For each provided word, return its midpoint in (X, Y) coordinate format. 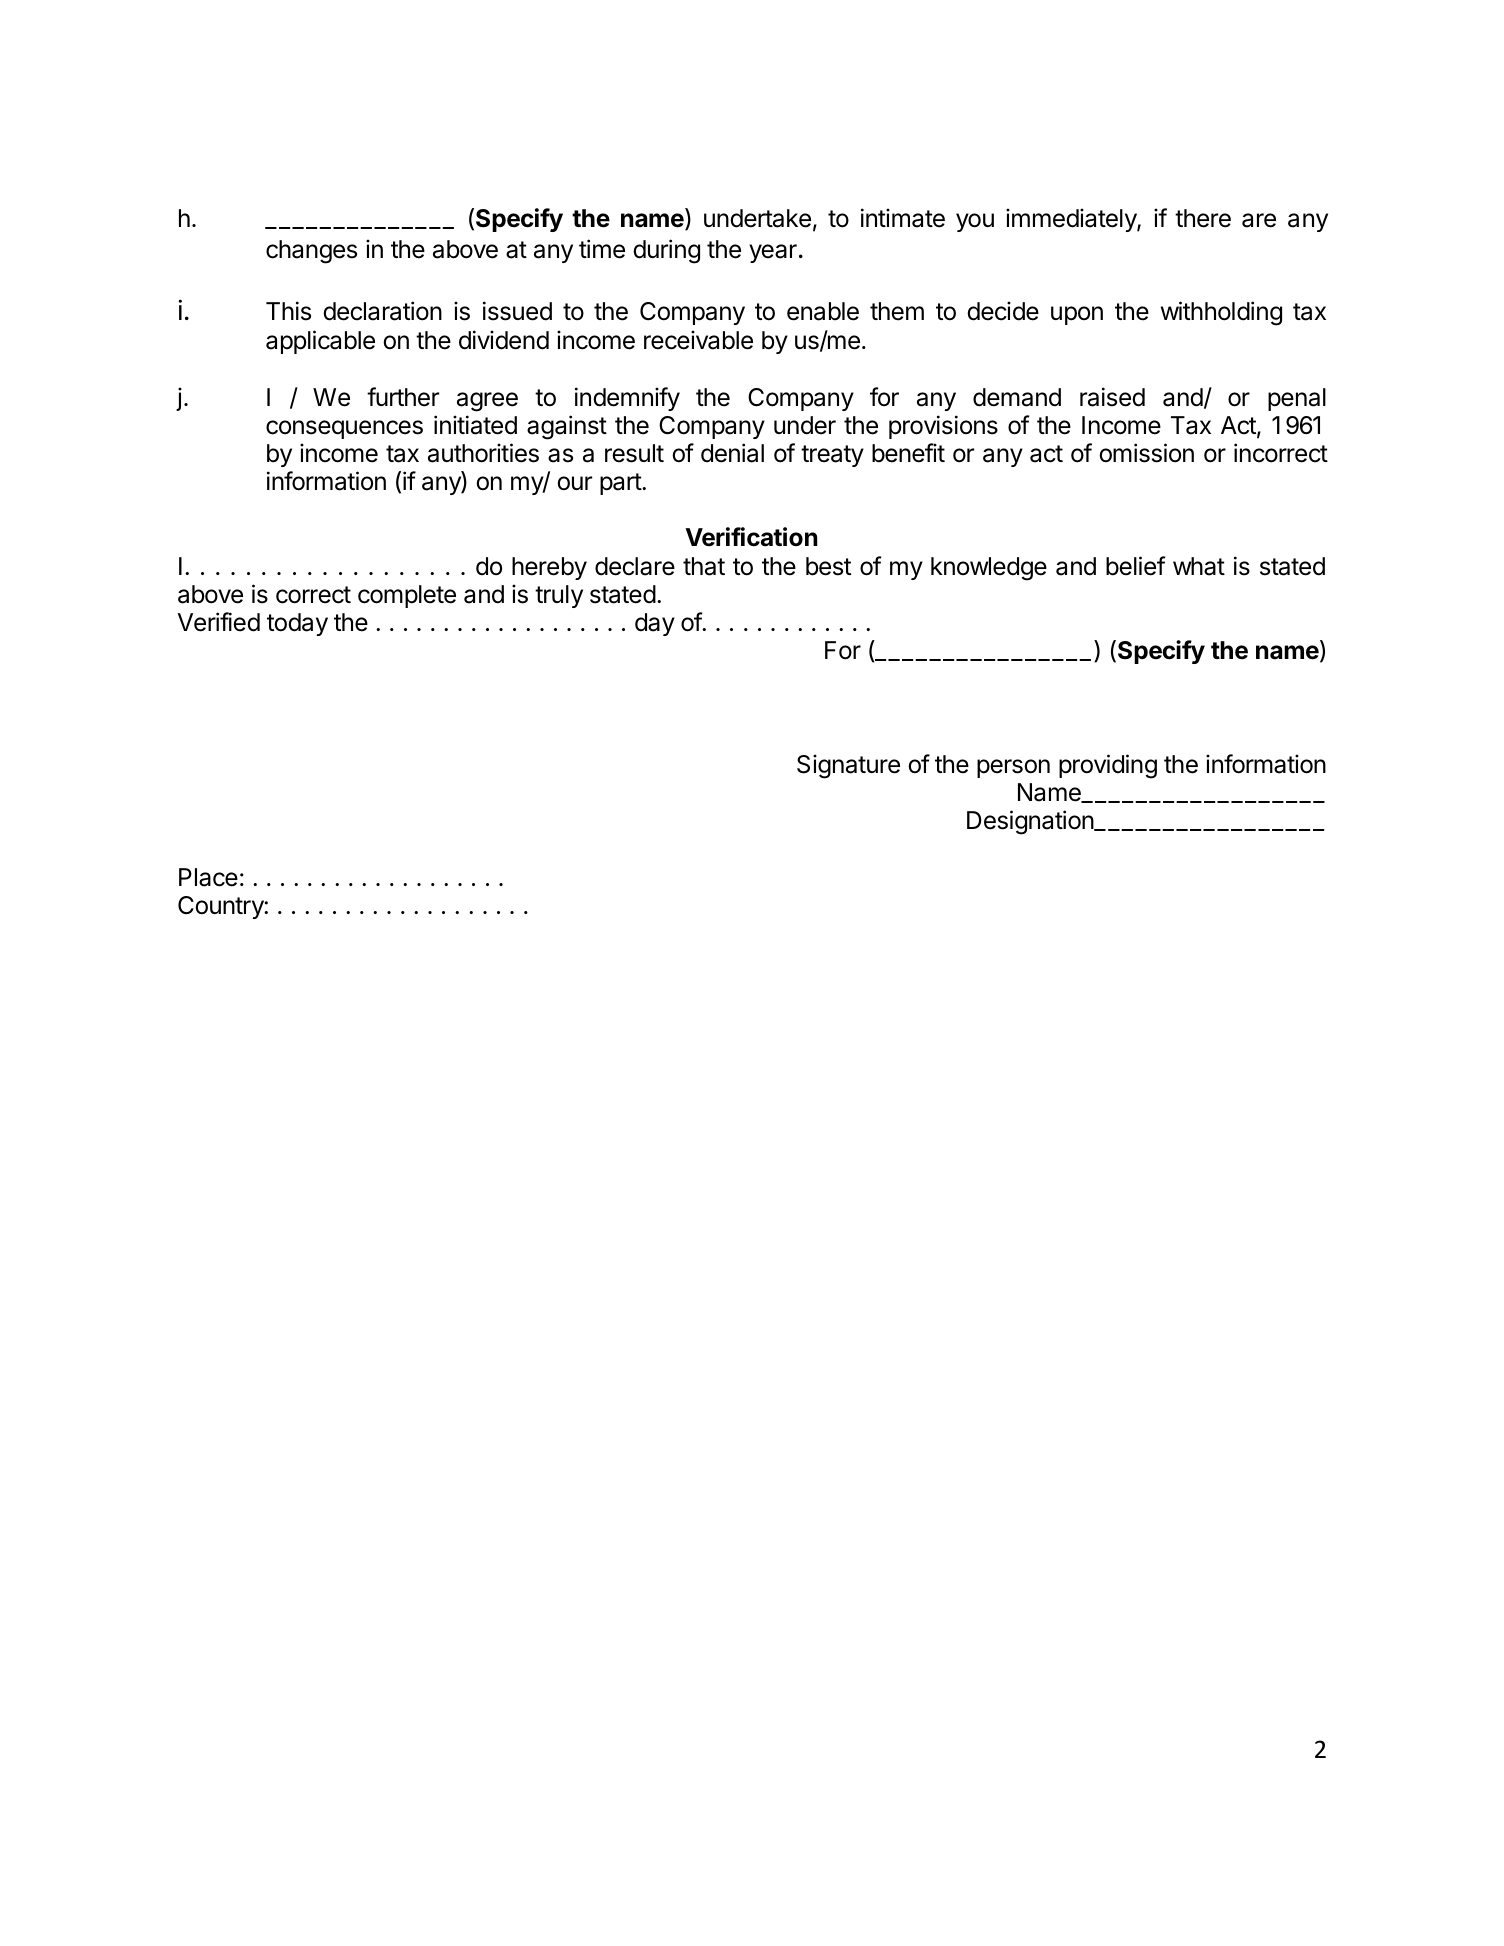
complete (407, 596)
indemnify (627, 399)
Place (208, 877)
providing (1108, 766)
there (1203, 218)
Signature (848, 766)
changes (311, 252)
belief (1135, 566)
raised (1112, 397)
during (666, 251)
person (1013, 768)
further (403, 397)
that (704, 566)
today (297, 624)
